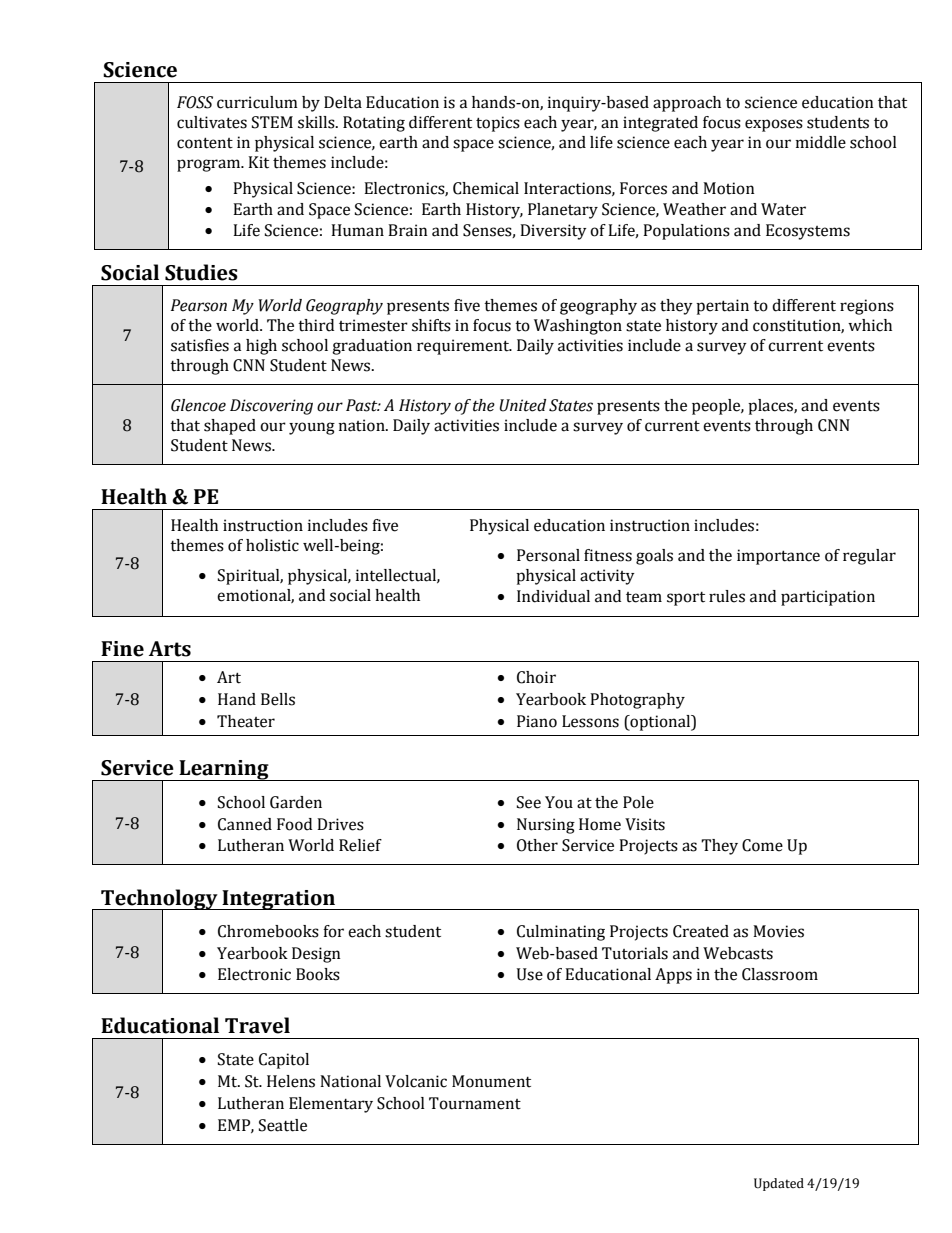  Describe the element at coordinates (159, 900) in the screenshot. I see `Technology` at that location.
